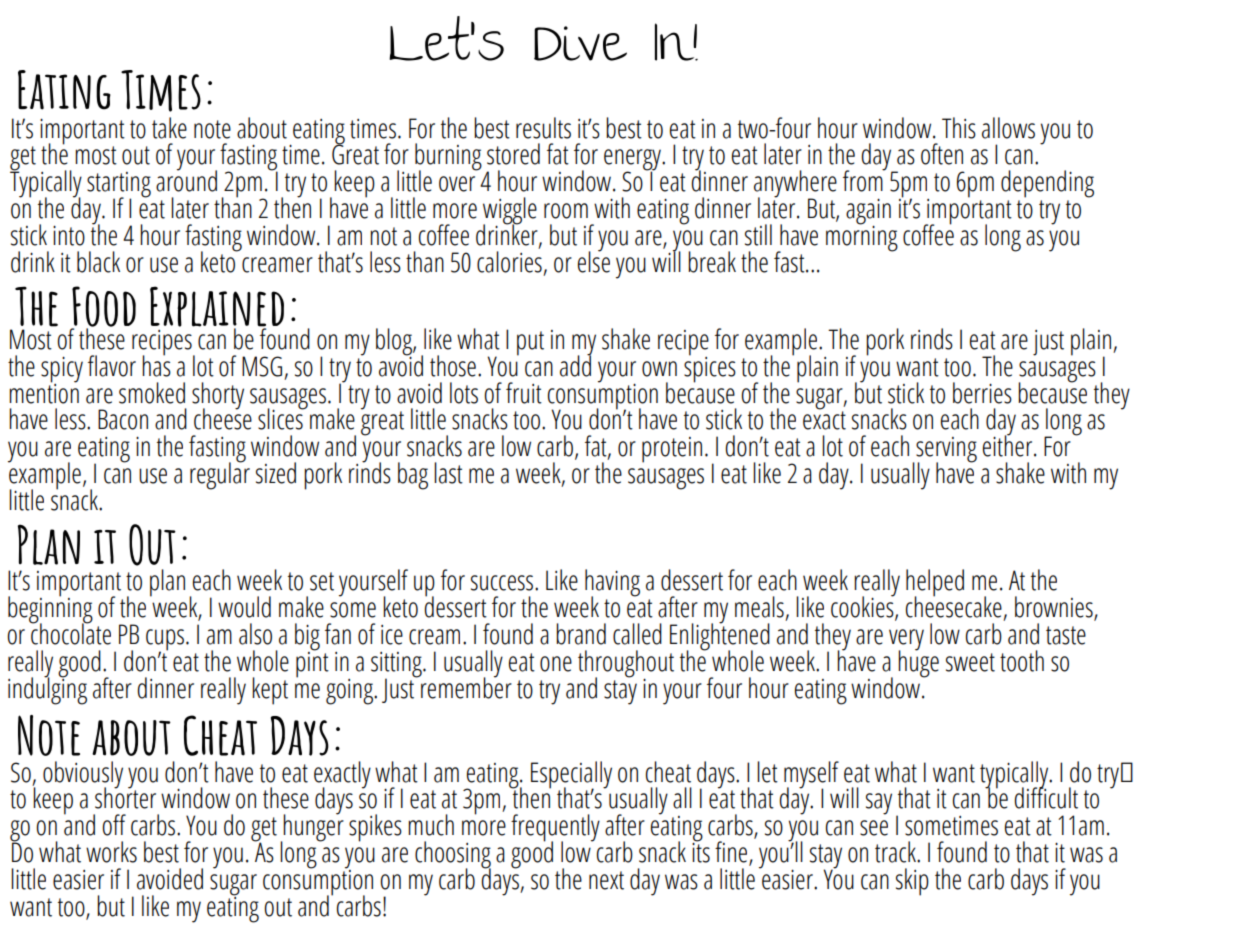 The width and height of the screenshot is (1233, 952). Describe the element at coordinates (555, 829) in the screenshot. I see `frequently` at that location.
